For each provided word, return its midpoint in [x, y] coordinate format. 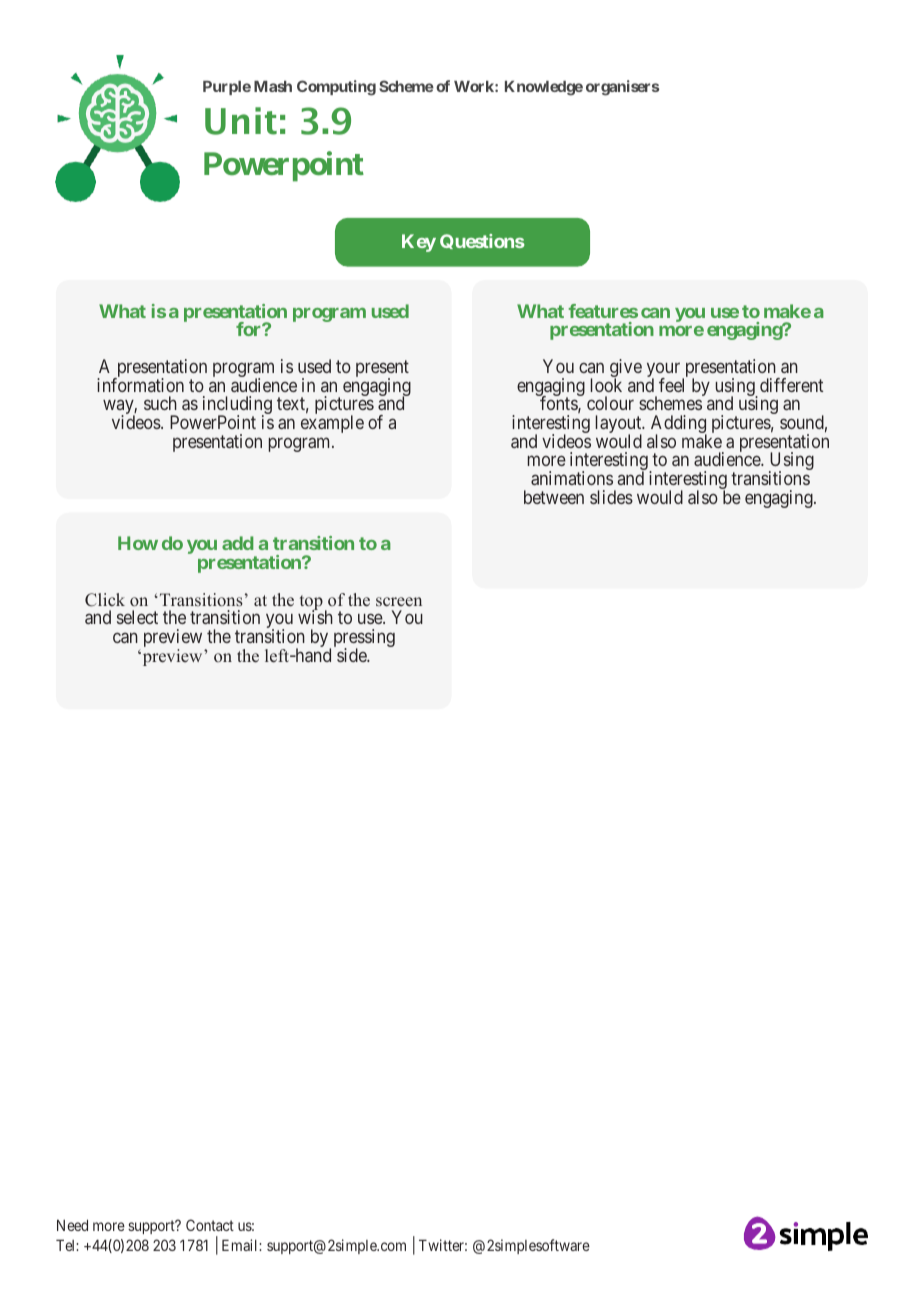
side [352, 655]
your [665, 371]
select [137, 617]
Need [72, 1225]
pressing [364, 639]
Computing [336, 88]
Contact [210, 1225]
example [332, 424]
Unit [241, 121]
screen [399, 602]
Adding [679, 425]
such [160, 403]
